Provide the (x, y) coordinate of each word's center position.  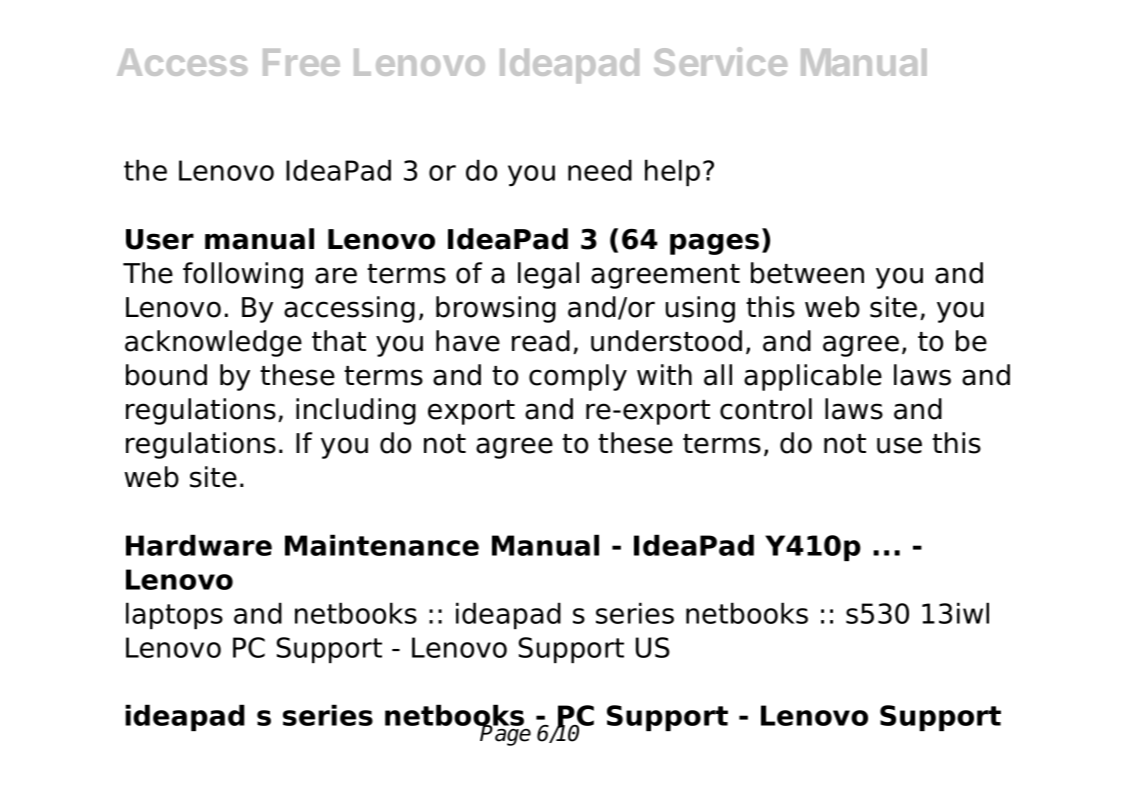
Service (720, 61)
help (672, 172)
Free (301, 62)
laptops (174, 615)
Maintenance (382, 545)
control (766, 409)
